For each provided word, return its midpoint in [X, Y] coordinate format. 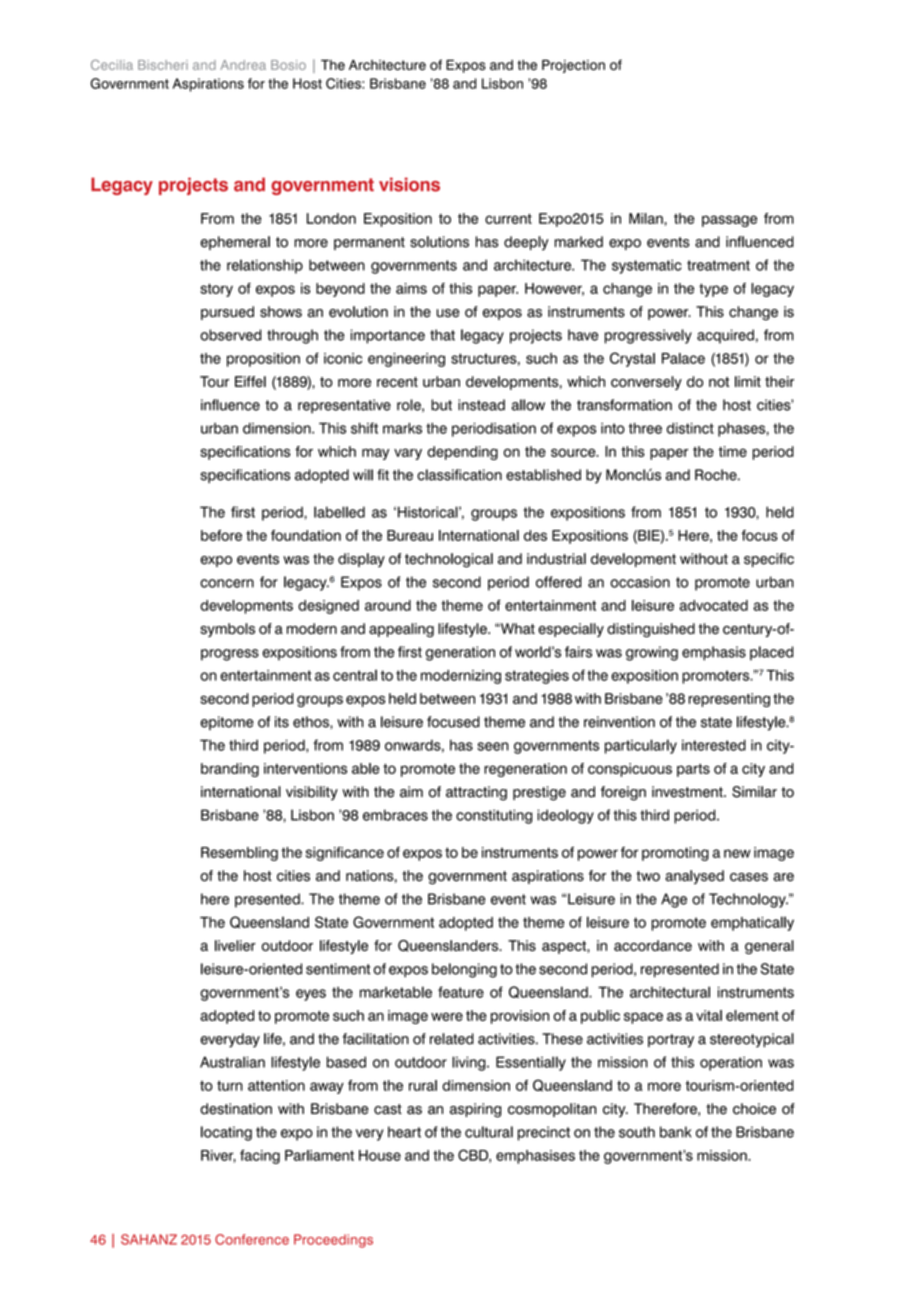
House [380, 1155]
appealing [401, 630]
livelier [235, 945]
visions [409, 184]
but [441, 405]
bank [675, 1132]
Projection [573, 66]
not [719, 382]
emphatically [752, 923]
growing [652, 653]
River [218, 1156]
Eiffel [250, 381]
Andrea [243, 65]
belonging [464, 970]
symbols [227, 630]
